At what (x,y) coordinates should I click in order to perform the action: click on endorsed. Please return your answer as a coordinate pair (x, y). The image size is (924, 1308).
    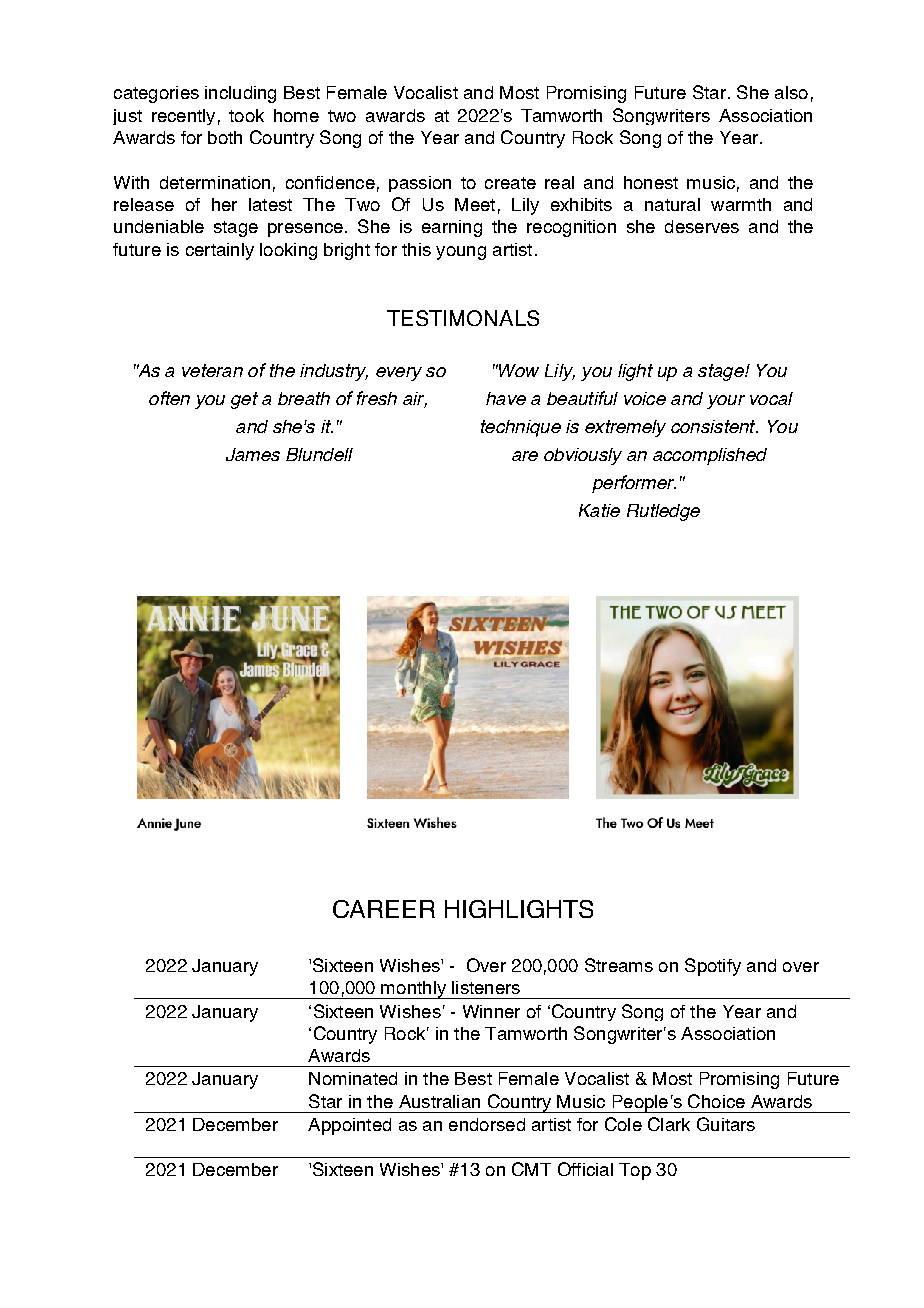
    Looking at the image, I should click on (487, 1124).
